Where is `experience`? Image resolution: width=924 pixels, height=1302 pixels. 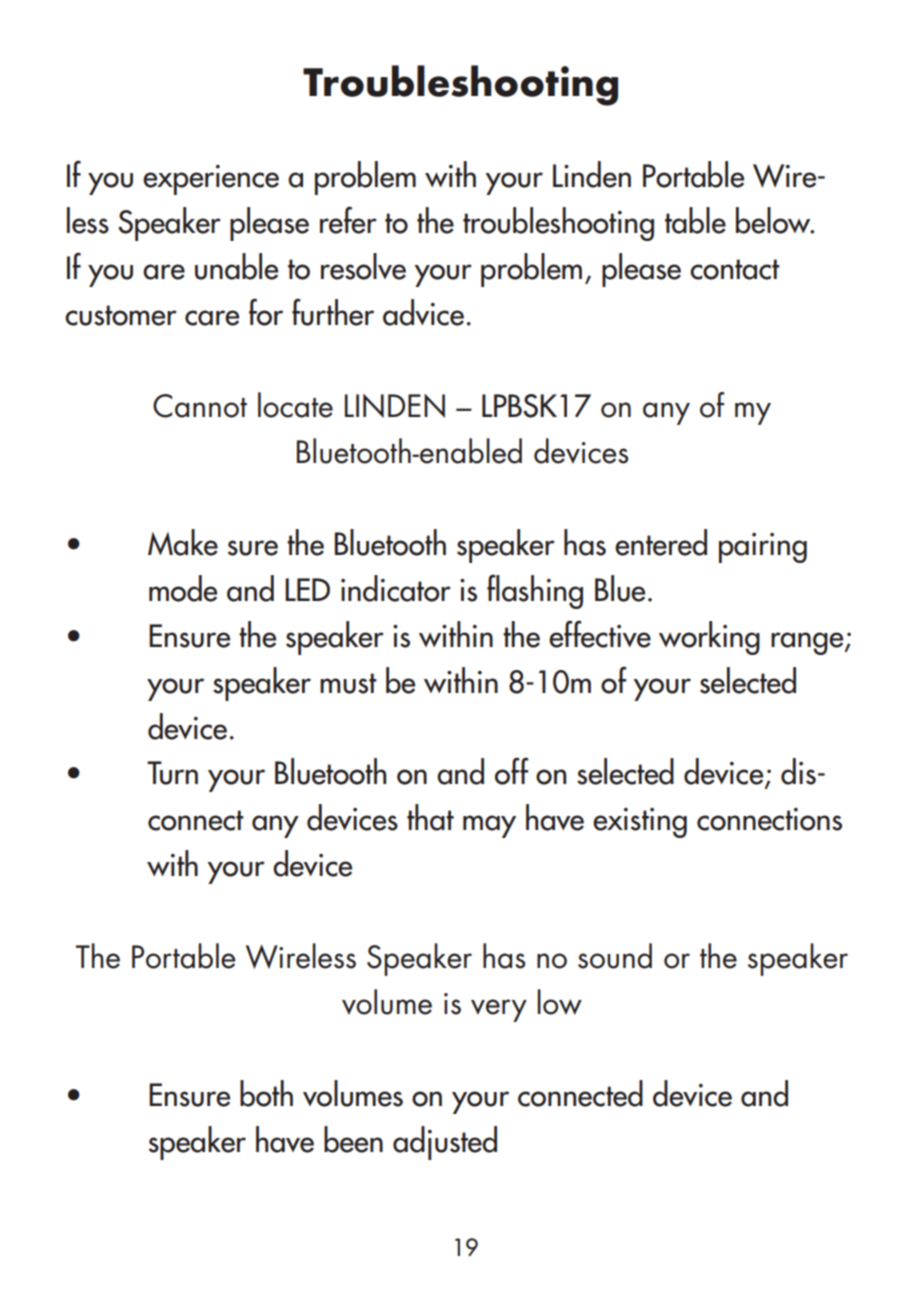
experience is located at coordinates (211, 180).
